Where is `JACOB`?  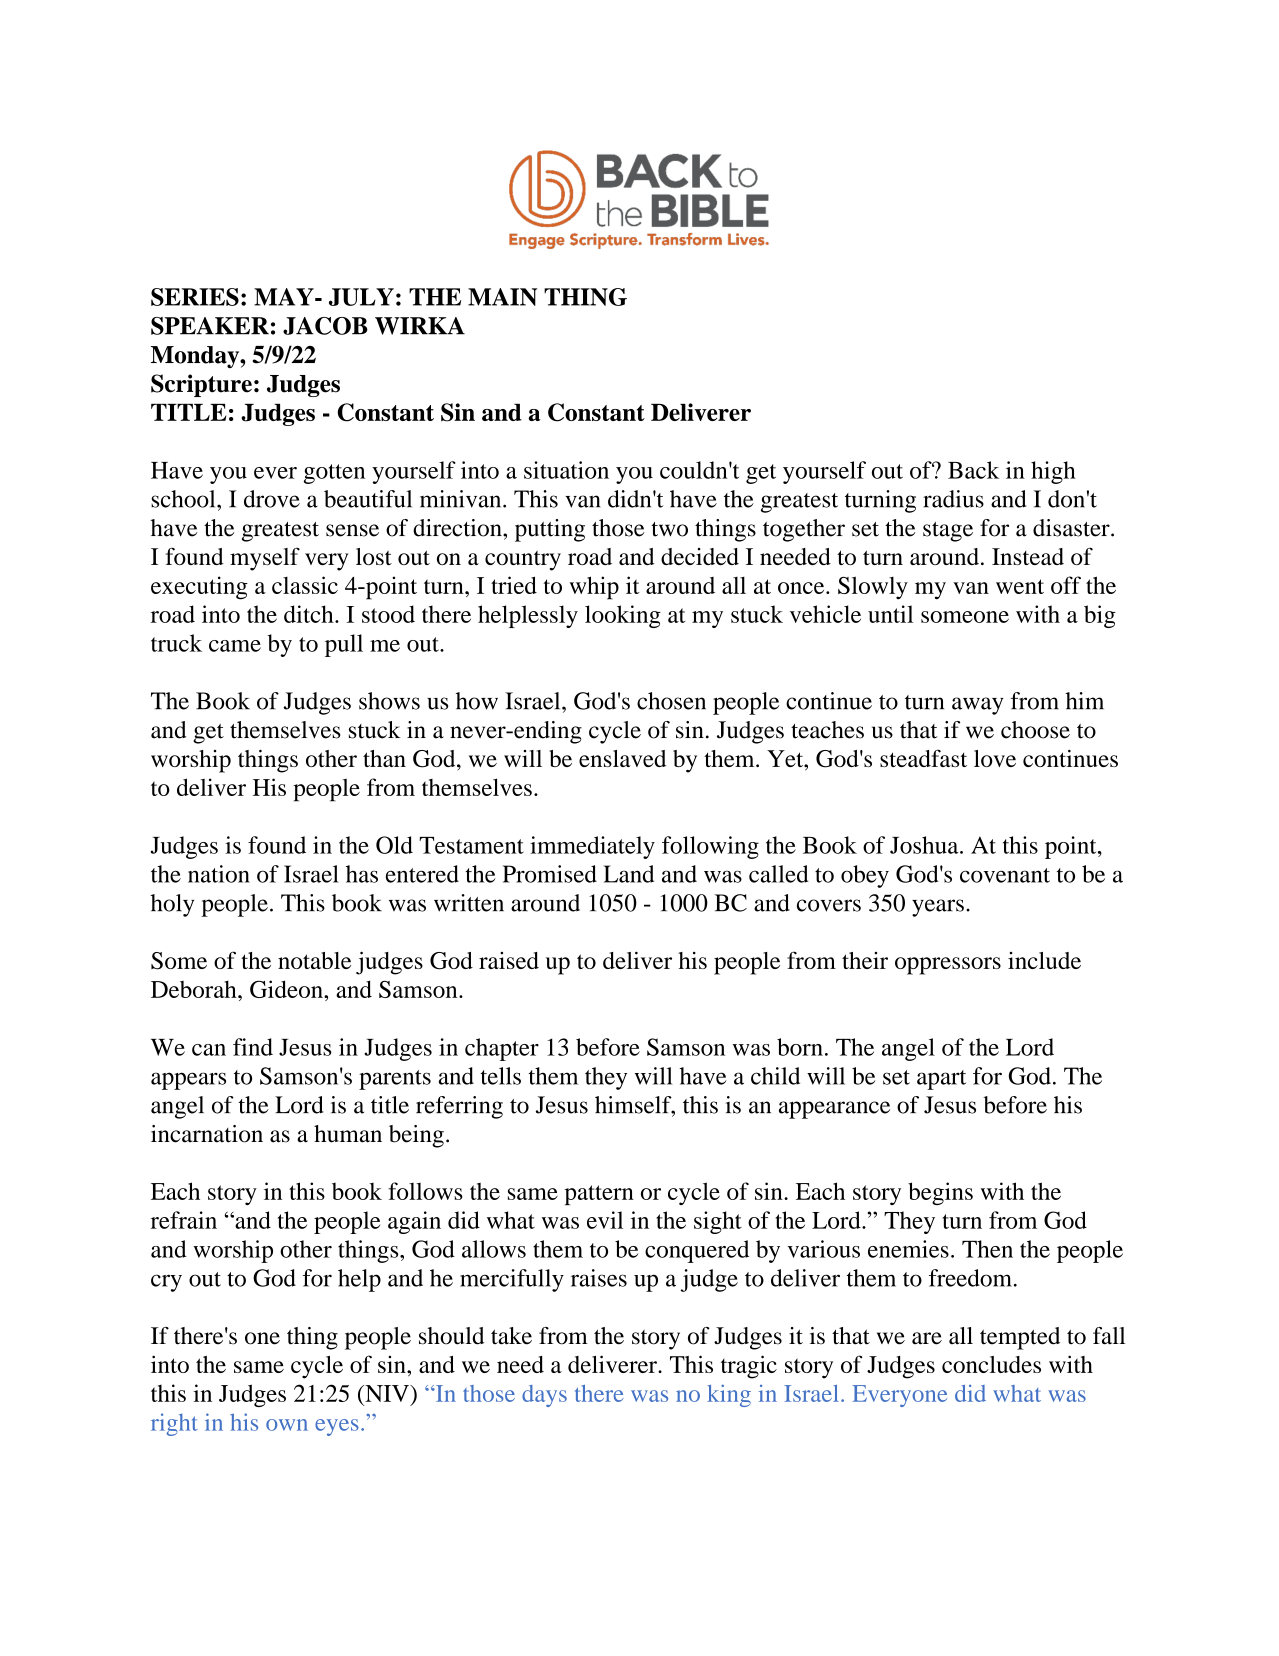
JACOB is located at coordinates (325, 326).
